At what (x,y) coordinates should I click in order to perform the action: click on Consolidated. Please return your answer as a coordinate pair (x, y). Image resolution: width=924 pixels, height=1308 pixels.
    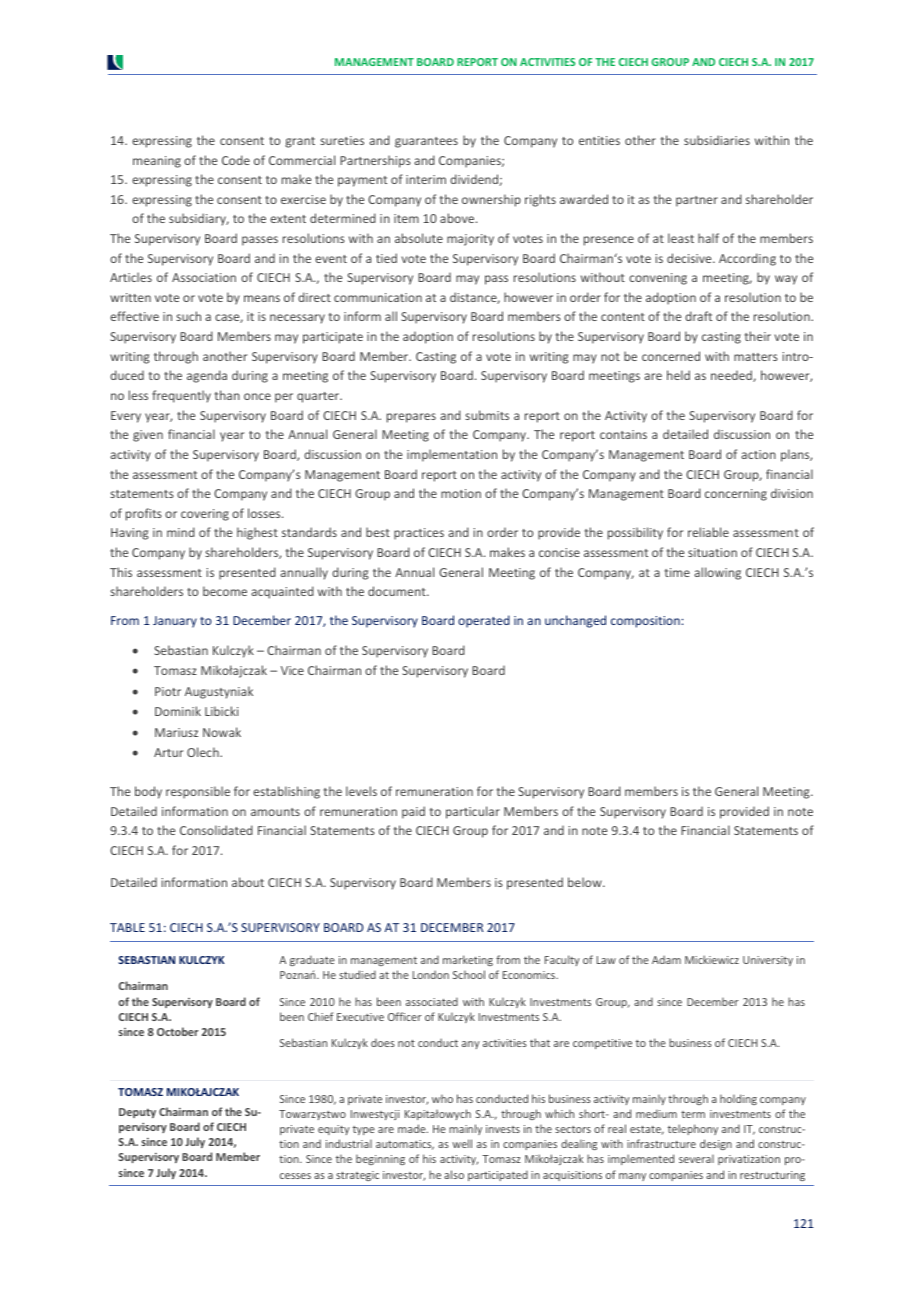
    Looking at the image, I should click on (216, 830).
